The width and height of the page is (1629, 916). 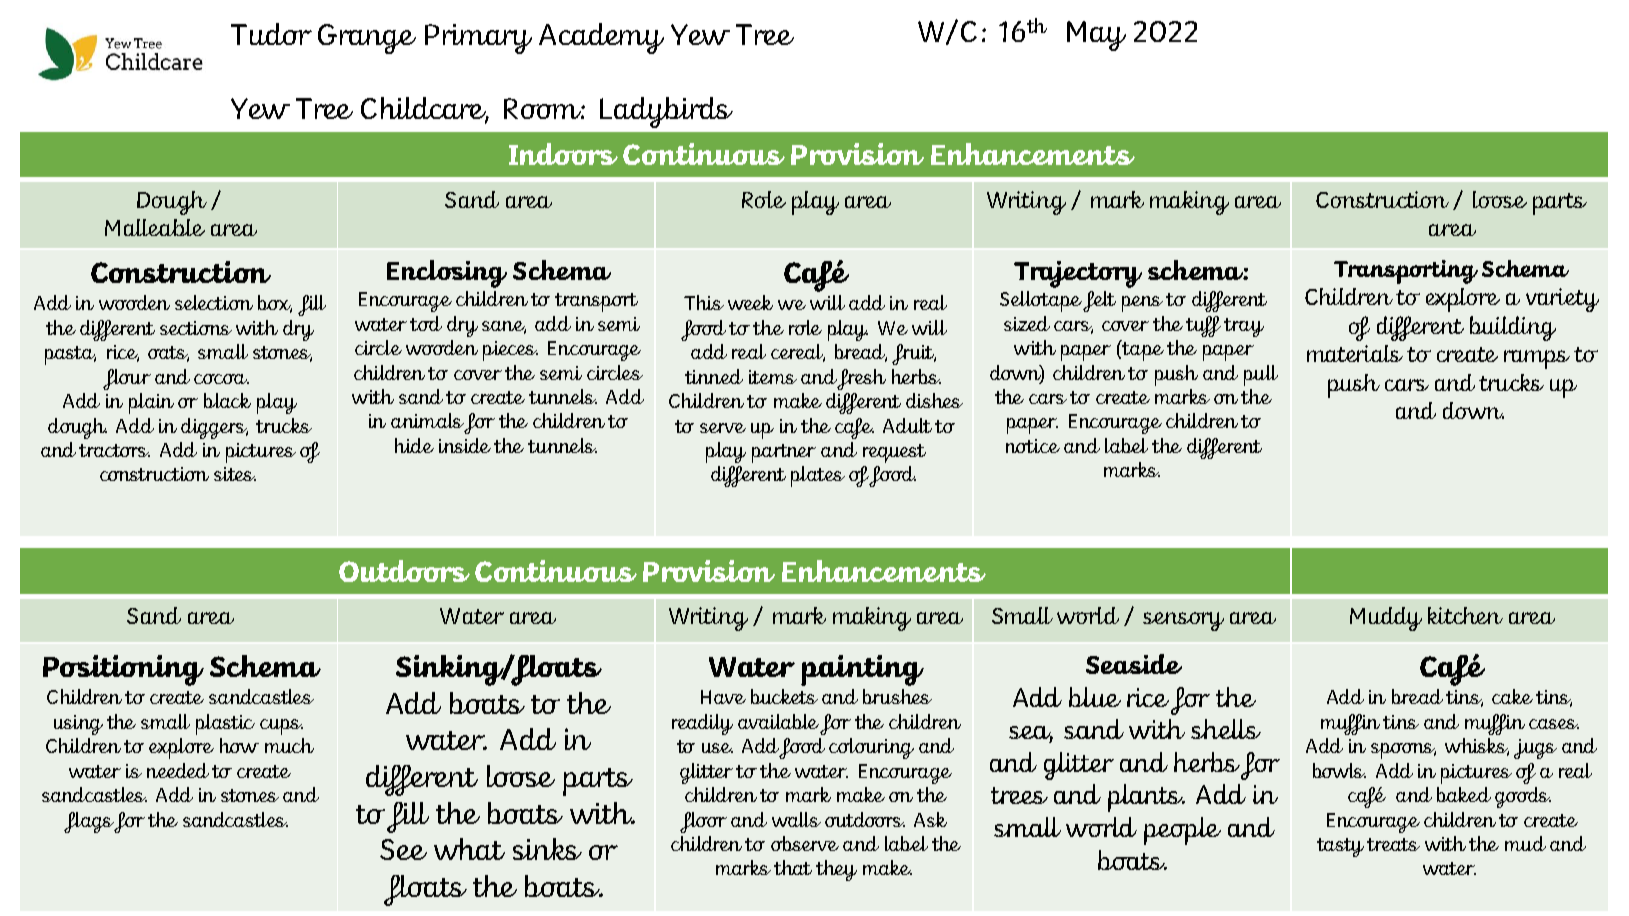 What do you see at coordinates (862, 670) in the page?
I see `painting` at bounding box center [862, 670].
